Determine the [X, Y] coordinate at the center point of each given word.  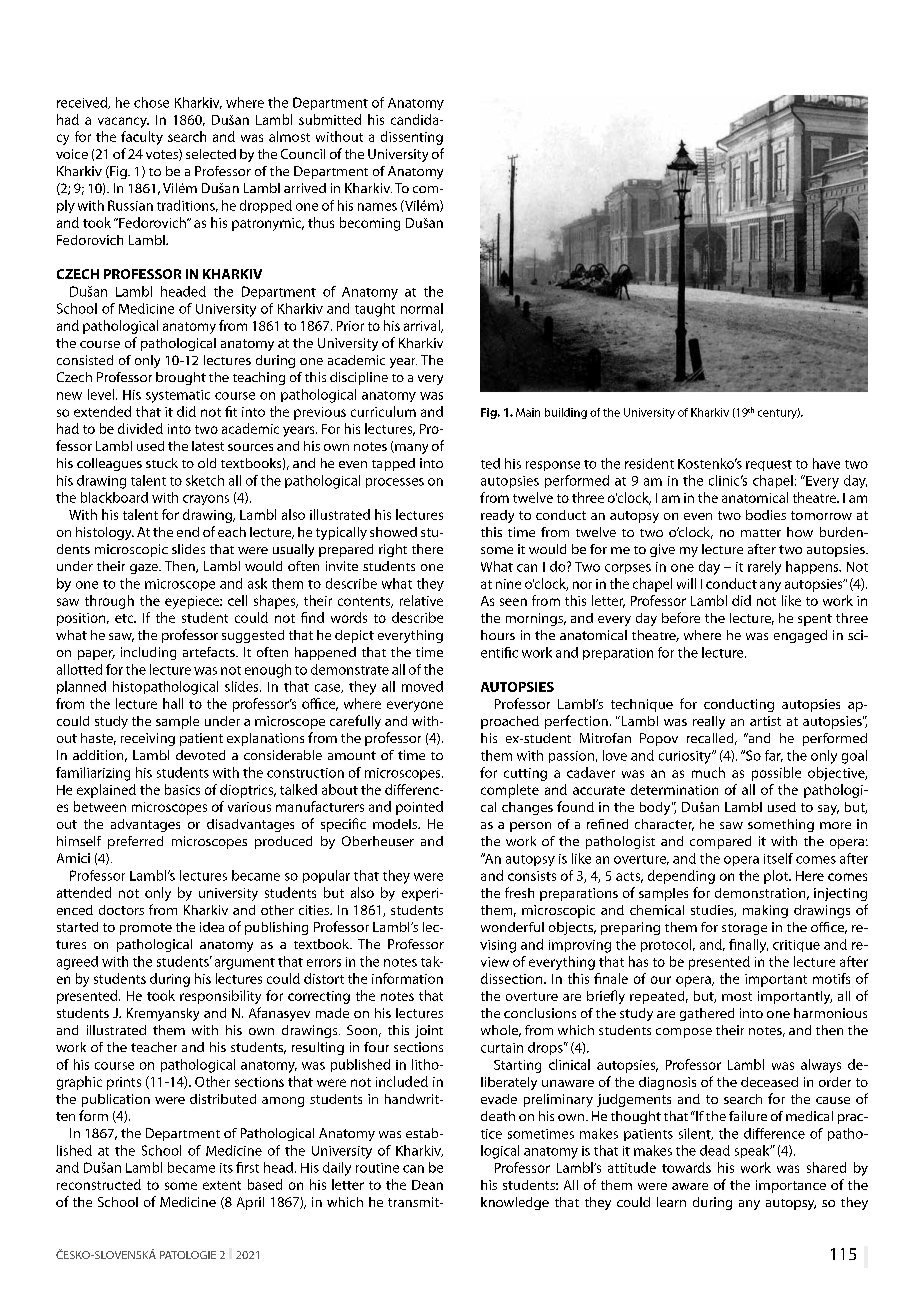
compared [720, 842]
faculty [142, 138]
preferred [135, 842]
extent [222, 1185]
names [377, 207]
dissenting [412, 138]
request [769, 465]
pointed [419, 808]
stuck [162, 463]
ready [497, 516]
